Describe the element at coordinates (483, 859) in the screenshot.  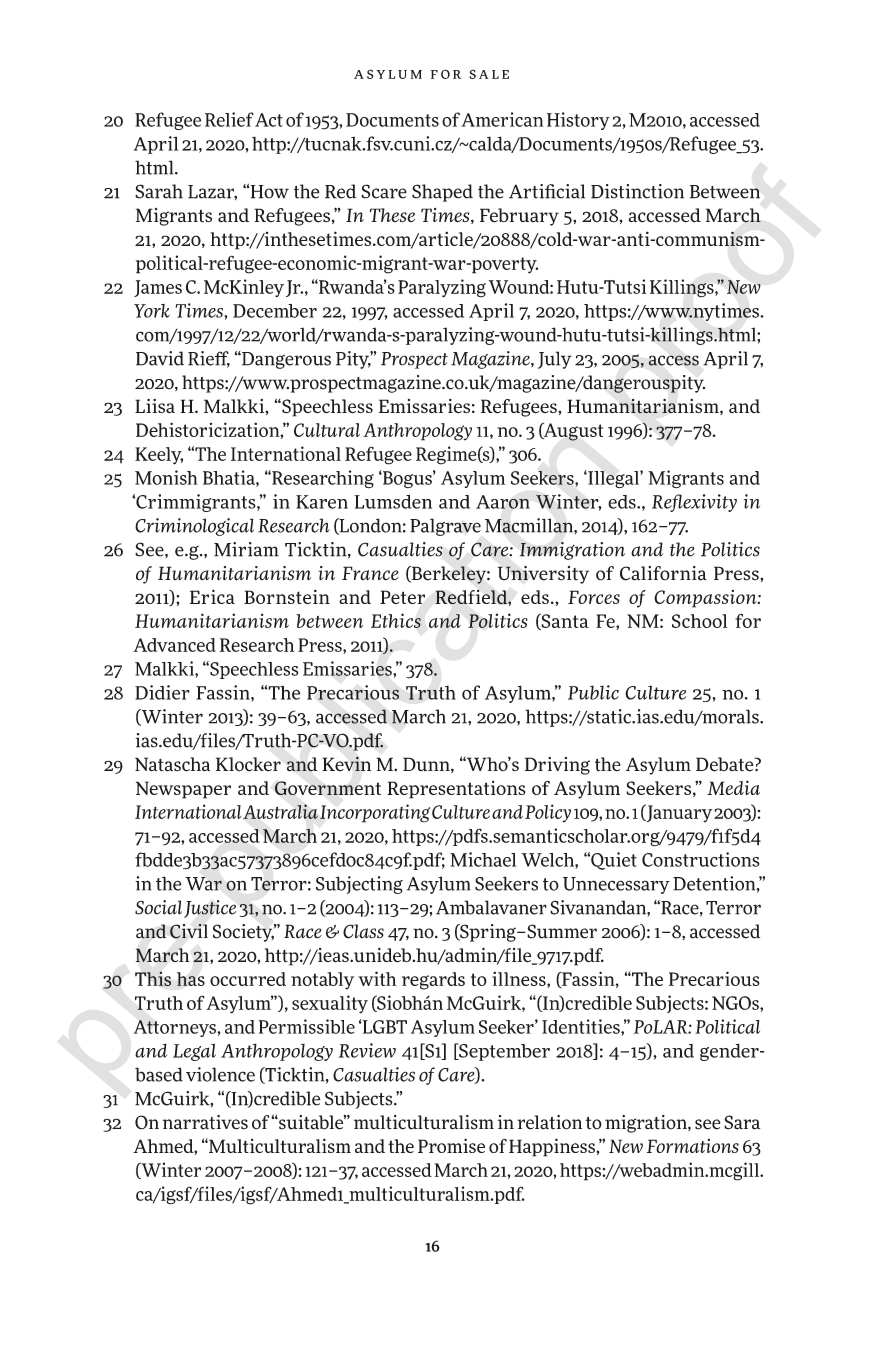
I see `Michael` at that location.
